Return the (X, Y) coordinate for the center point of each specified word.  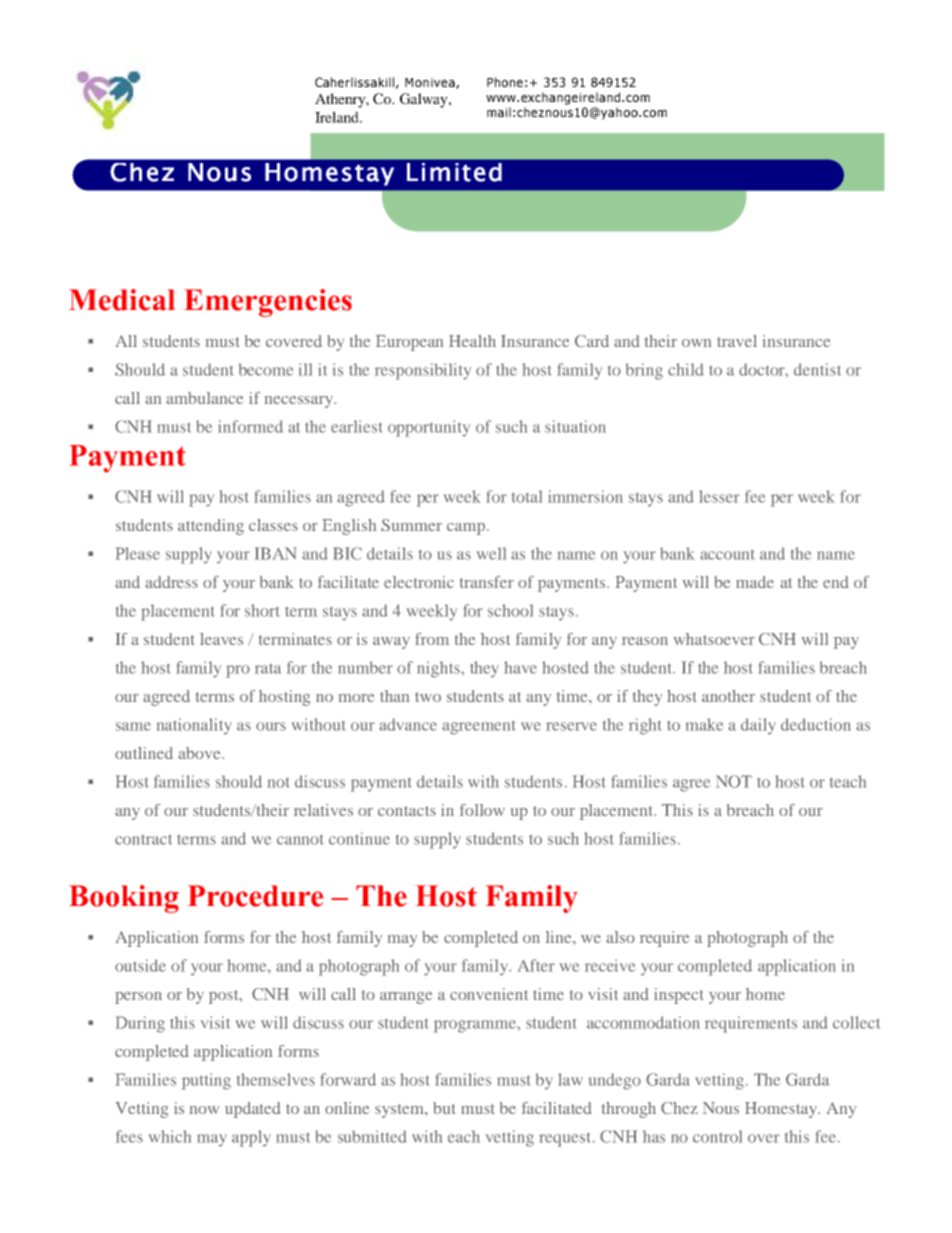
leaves (221, 639)
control (717, 1136)
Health (472, 341)
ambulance (205, 398)
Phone (505, 82)
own (696, 343)
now (204, 1110)
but (444, 1108)
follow (482, 810)
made (755, 582)
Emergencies (268, 303)
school (510, 610)
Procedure (255, 896)
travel (737, 341)
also (620, 937)
